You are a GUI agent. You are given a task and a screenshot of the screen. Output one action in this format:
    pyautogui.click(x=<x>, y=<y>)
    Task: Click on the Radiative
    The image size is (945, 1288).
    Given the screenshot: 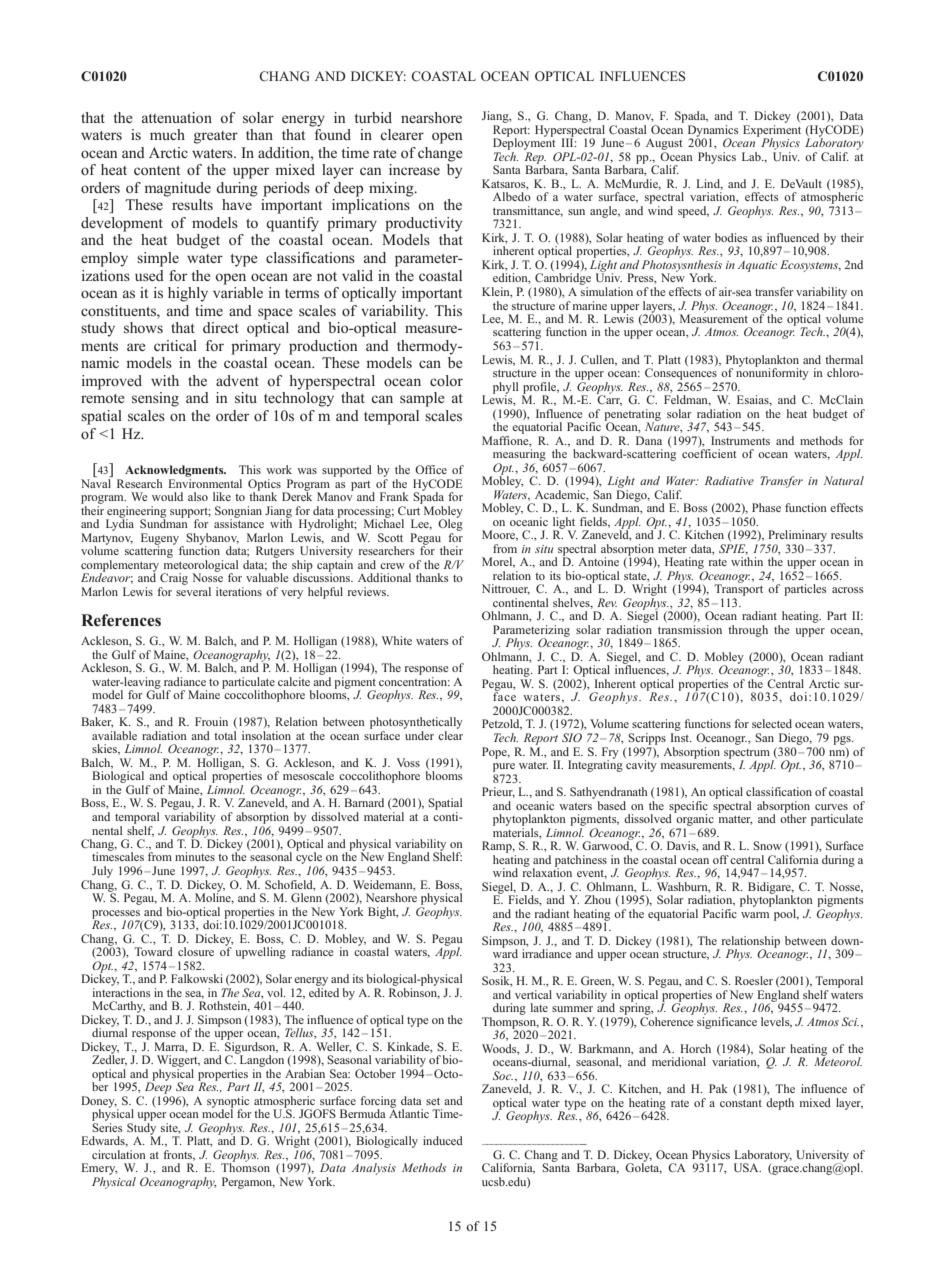 What is the action you would take?
    pyautogui.click(x=729, y=480)
